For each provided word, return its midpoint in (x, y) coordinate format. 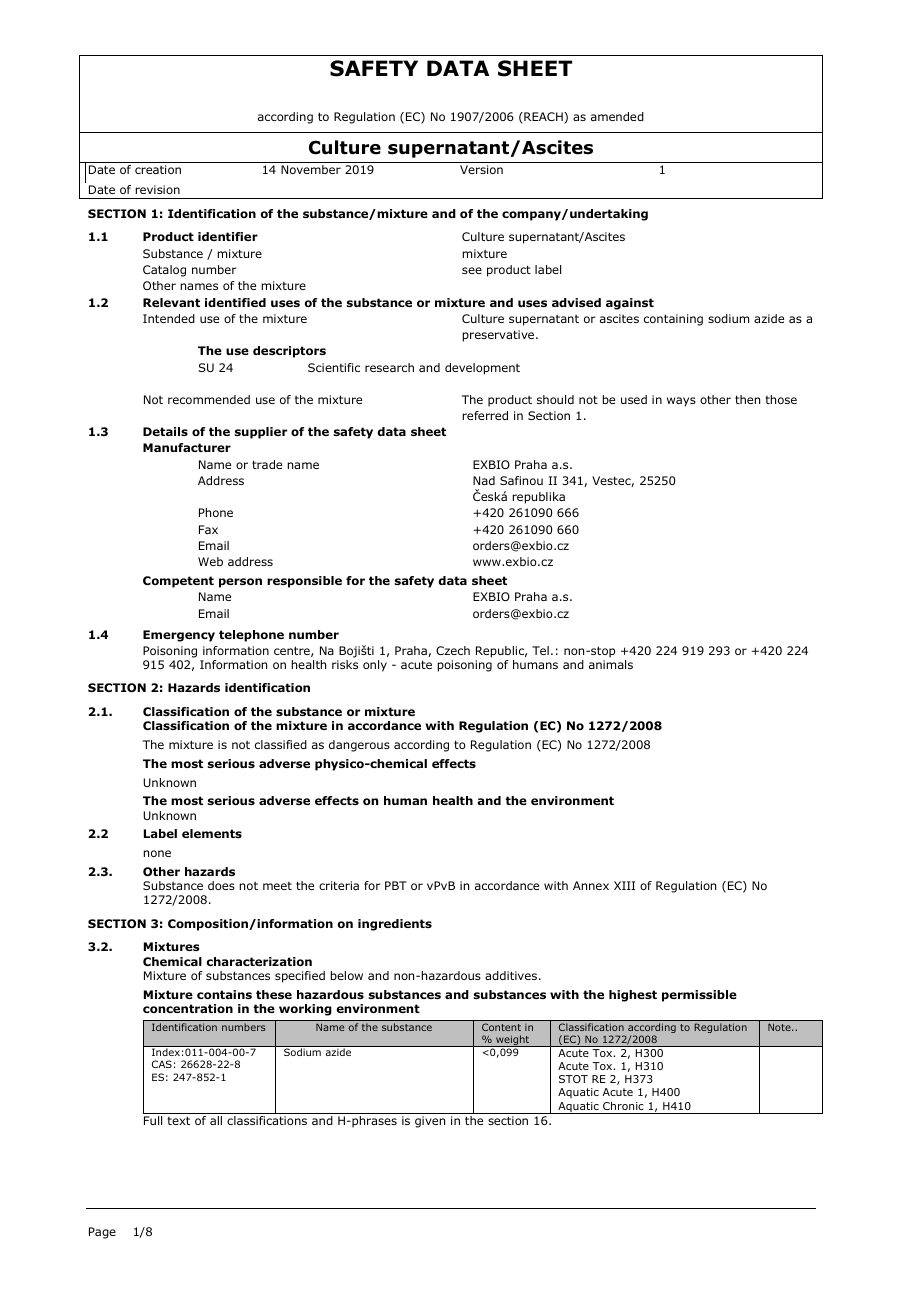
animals (611, 664)
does (221, 885)
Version (481, 169)
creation (158, 169)
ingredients (395, 925)
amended (617, 116)
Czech (453, 650)
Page (102, 1233)
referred (485, 415)
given (430, 1122)
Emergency (179, 636)
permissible (699, 996)
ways (681, 402)
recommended (209, 399)
